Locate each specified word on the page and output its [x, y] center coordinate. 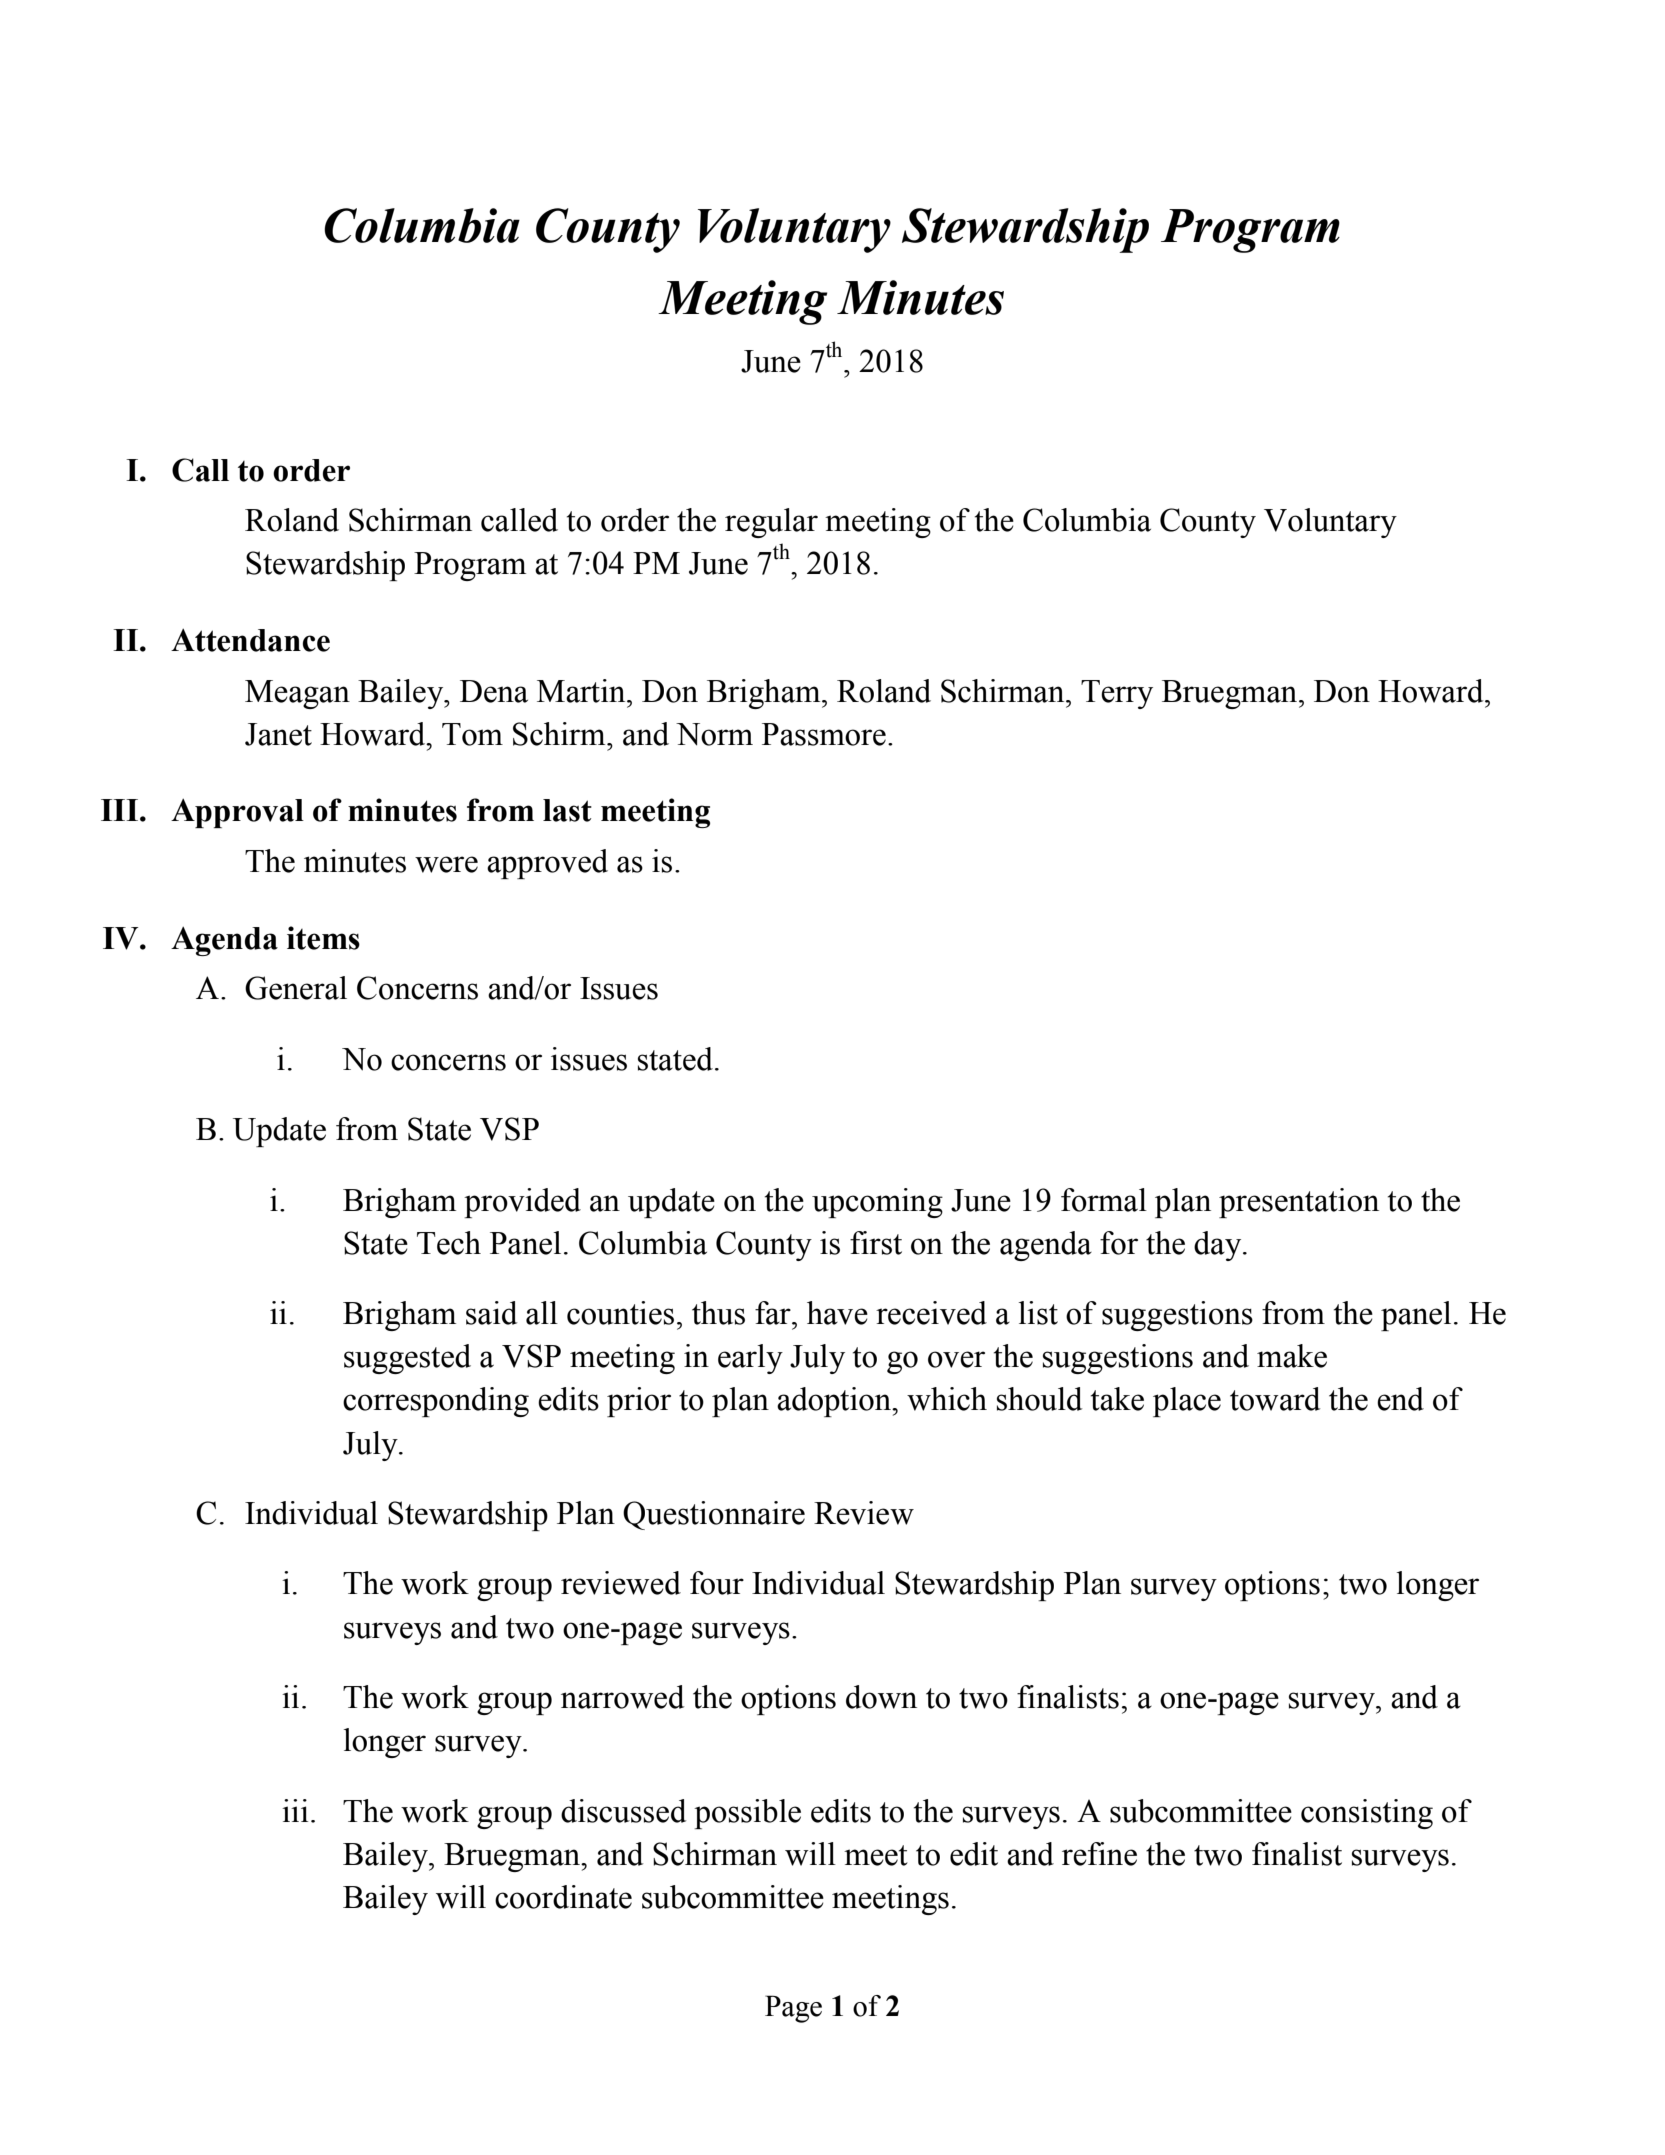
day [1219, 1246]
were [446, 864]
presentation [1299, 1203]
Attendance [250, 640]
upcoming [877, 1203]
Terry [1117, 694]
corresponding [436, 1402]
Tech [449, 1243]
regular [771, 523]
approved [547, 864]
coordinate [563, 1897]
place [1187, 1402]
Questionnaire [714, 1515]
